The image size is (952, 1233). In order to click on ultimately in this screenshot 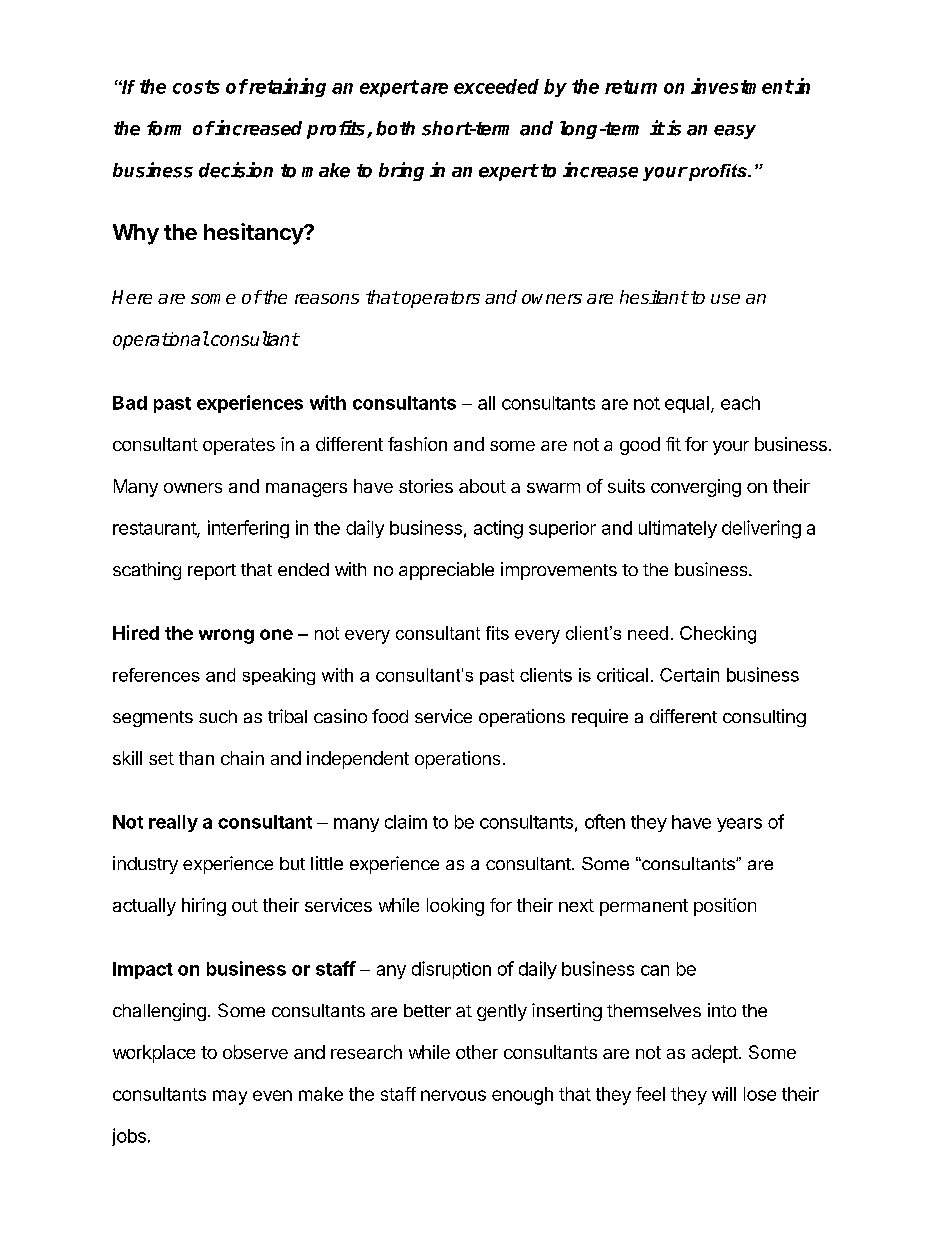, I will do `click(678, 529)`.
